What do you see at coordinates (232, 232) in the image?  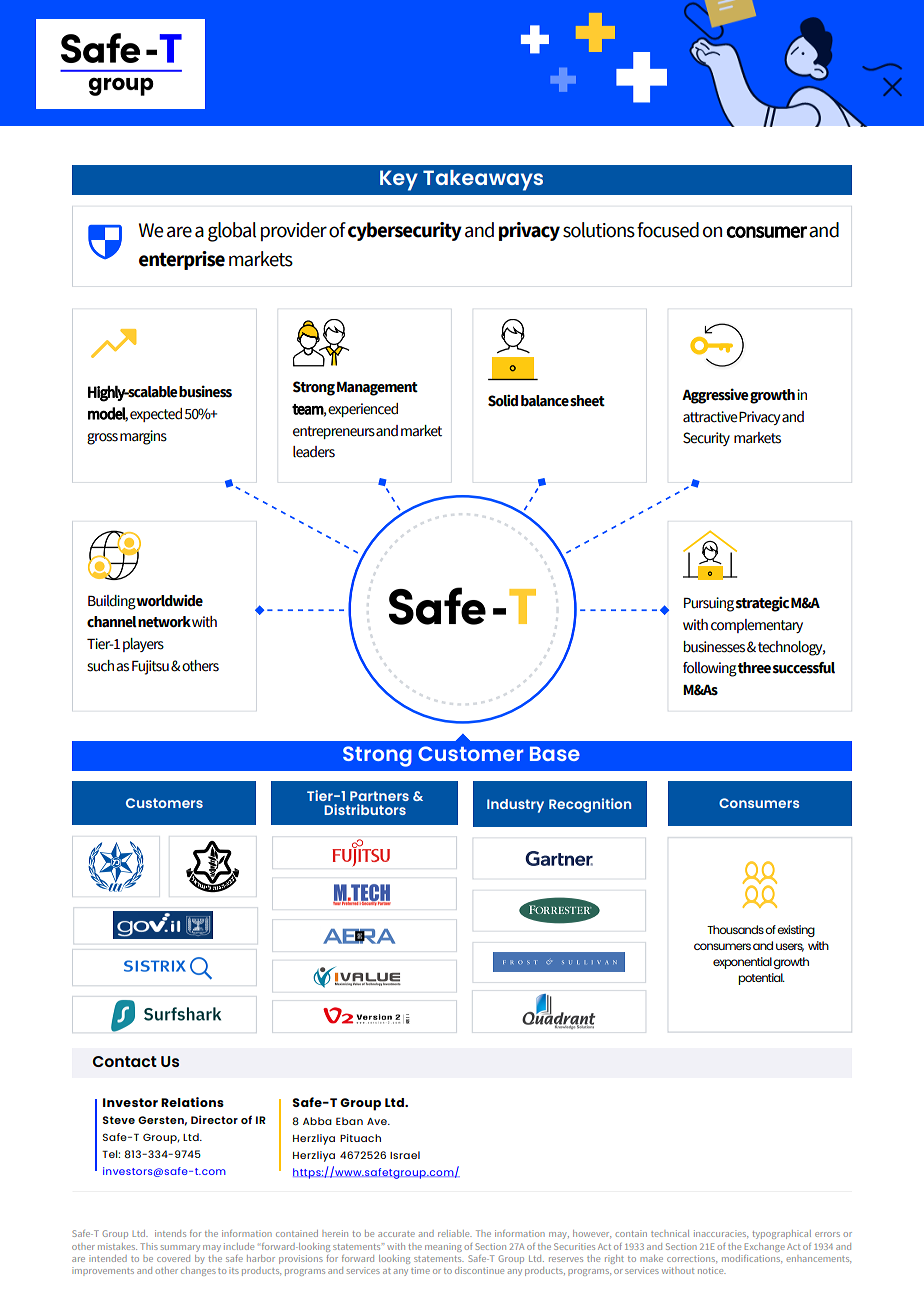 I see `global` at bounding box center [232, 232].
